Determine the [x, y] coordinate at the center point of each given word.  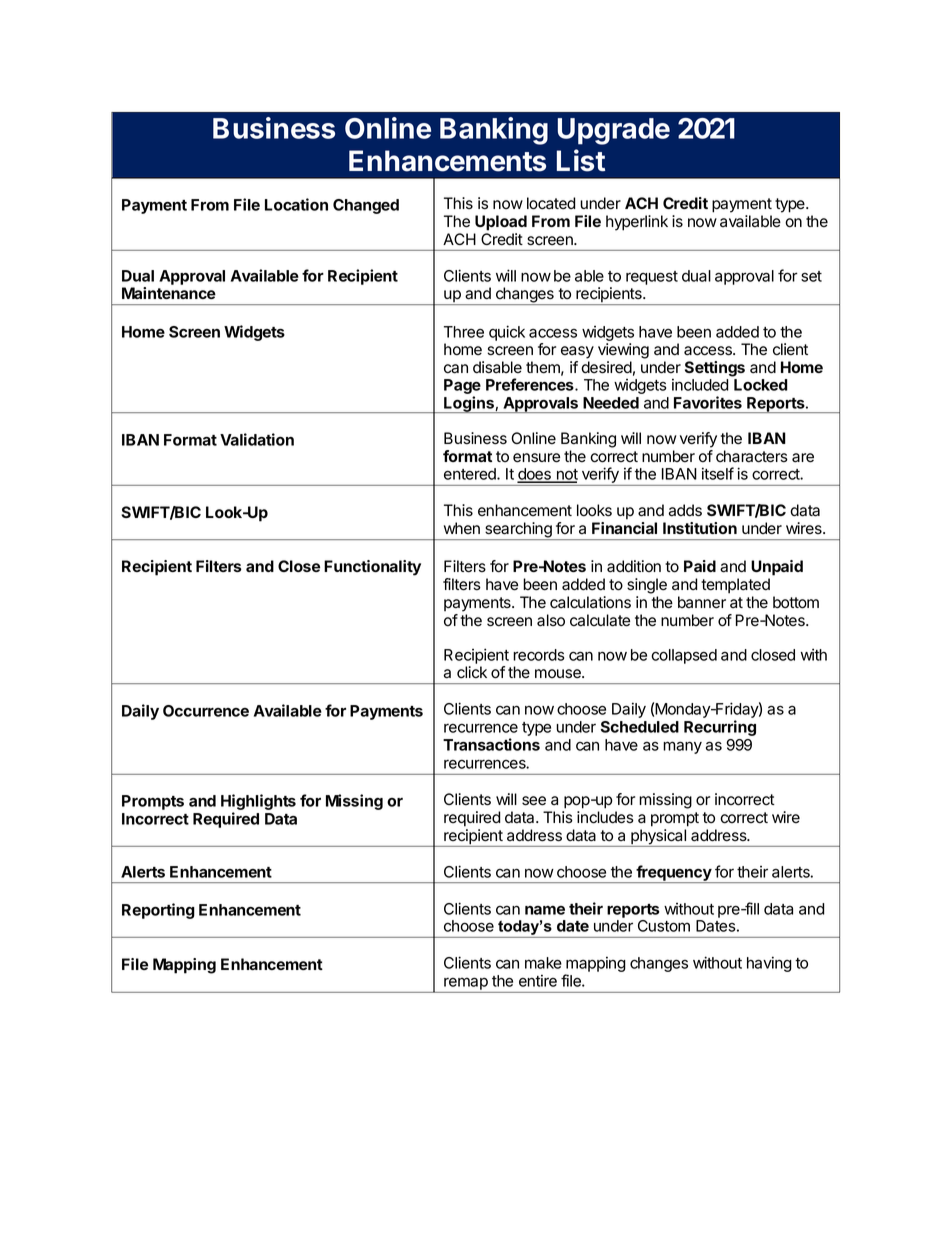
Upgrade [614, 131]
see [534, 801]
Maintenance [169, 293]
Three [464, 332]
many [682, 747]
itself [718, 473]
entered [471, 474]
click [472, 672]
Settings [715, 369]
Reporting [158, 911]
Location [296, 204]
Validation [257, 439]
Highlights [258, 803]
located [551, 203]
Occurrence [206, 711]
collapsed [684, 656]
